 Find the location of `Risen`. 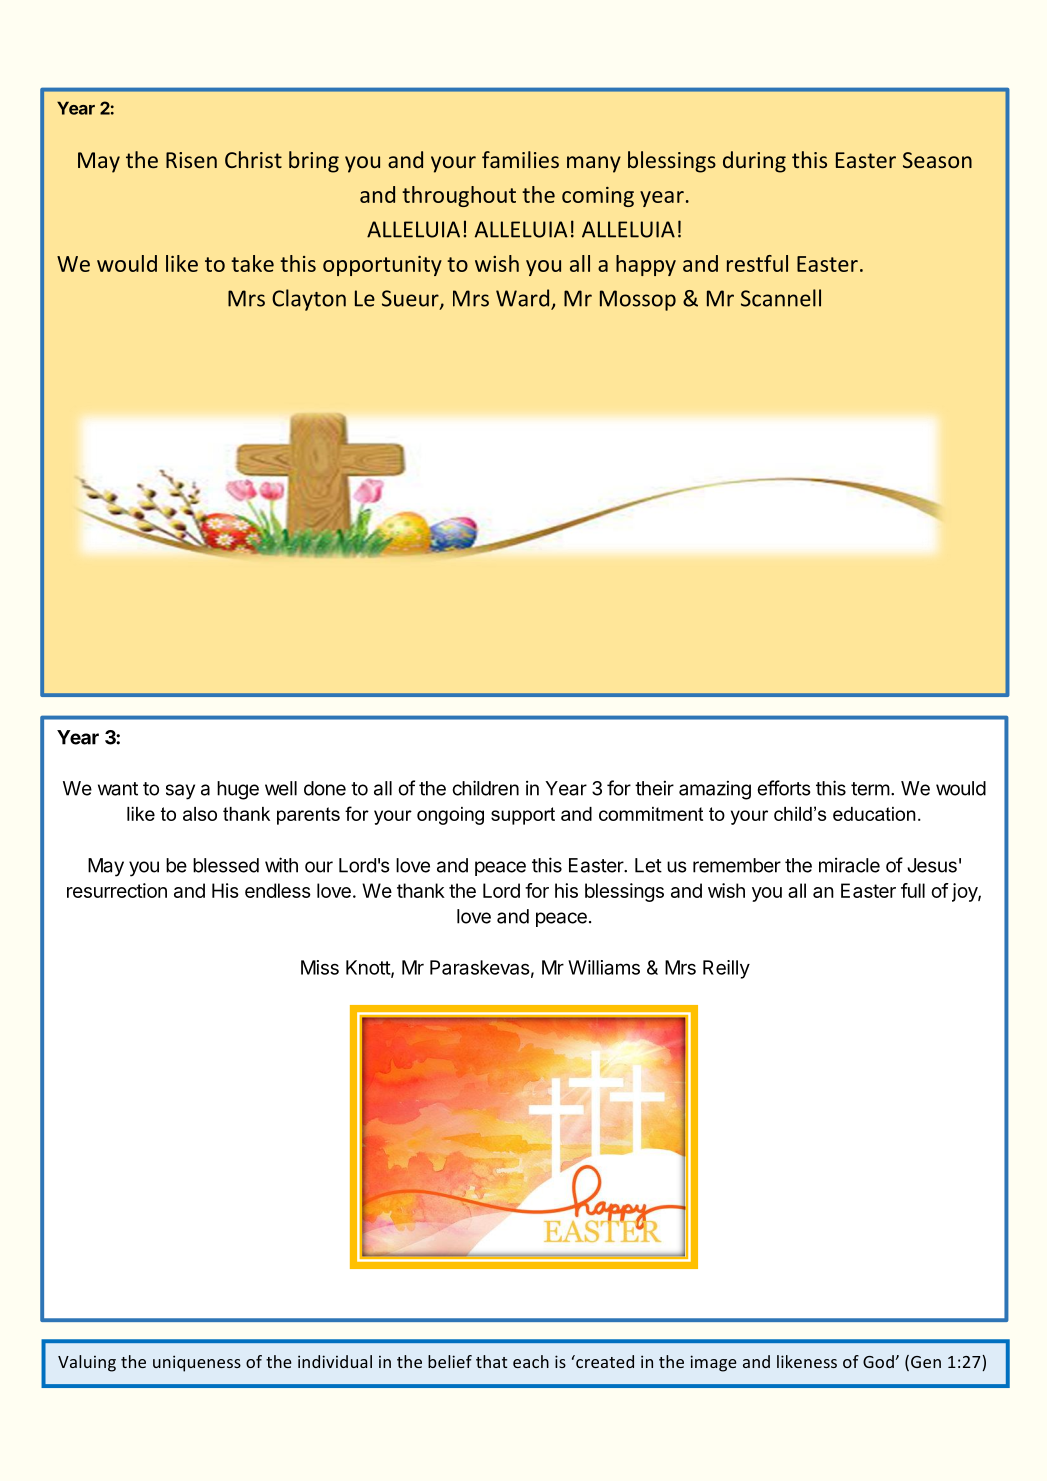

Risen is located at coordinates (191, 160).
